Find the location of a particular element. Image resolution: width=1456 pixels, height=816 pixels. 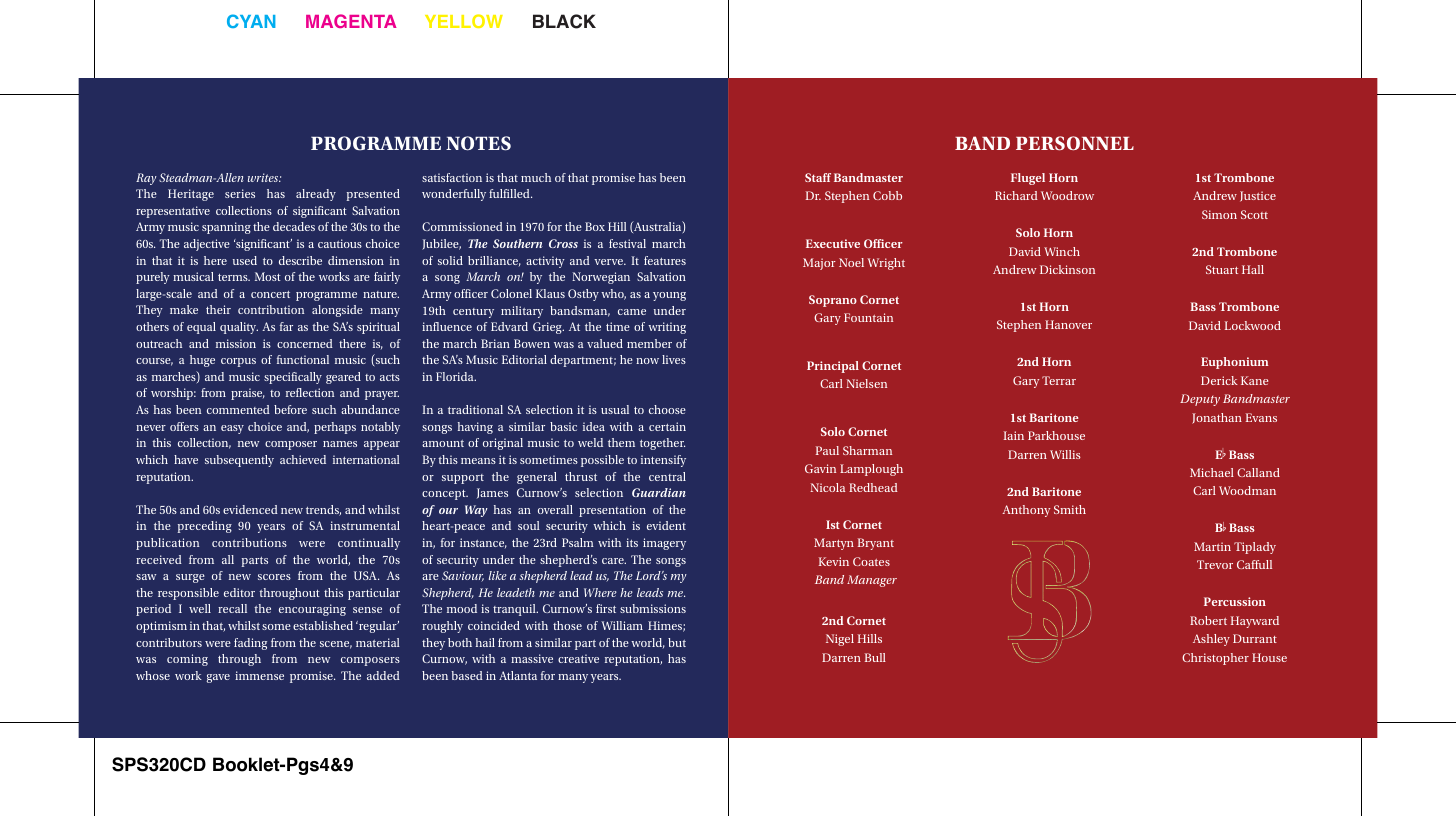

PERSONNEL is located at coordinates (1075, 143).
